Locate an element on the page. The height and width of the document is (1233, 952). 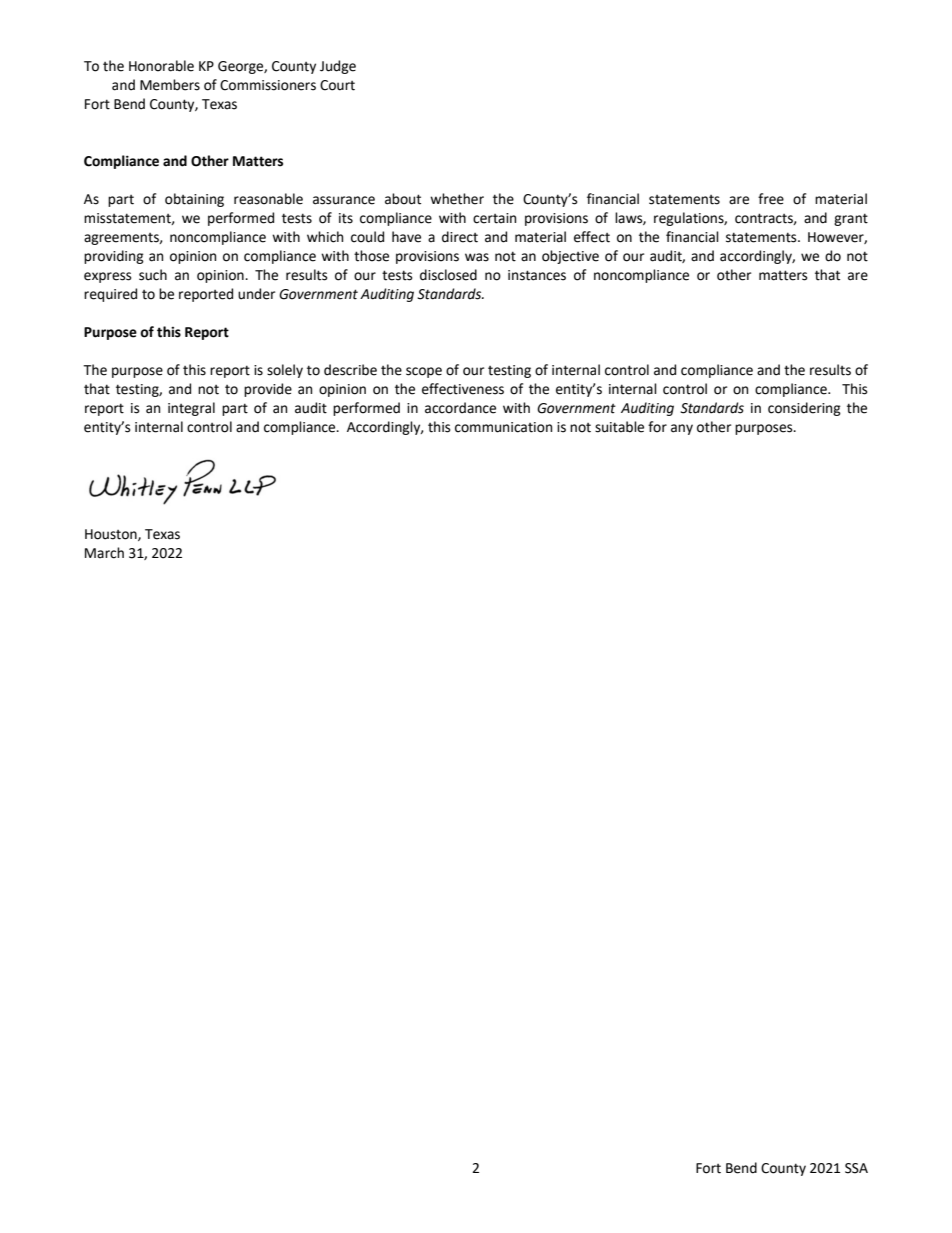
Houston is located at coordinates (112, 535).
